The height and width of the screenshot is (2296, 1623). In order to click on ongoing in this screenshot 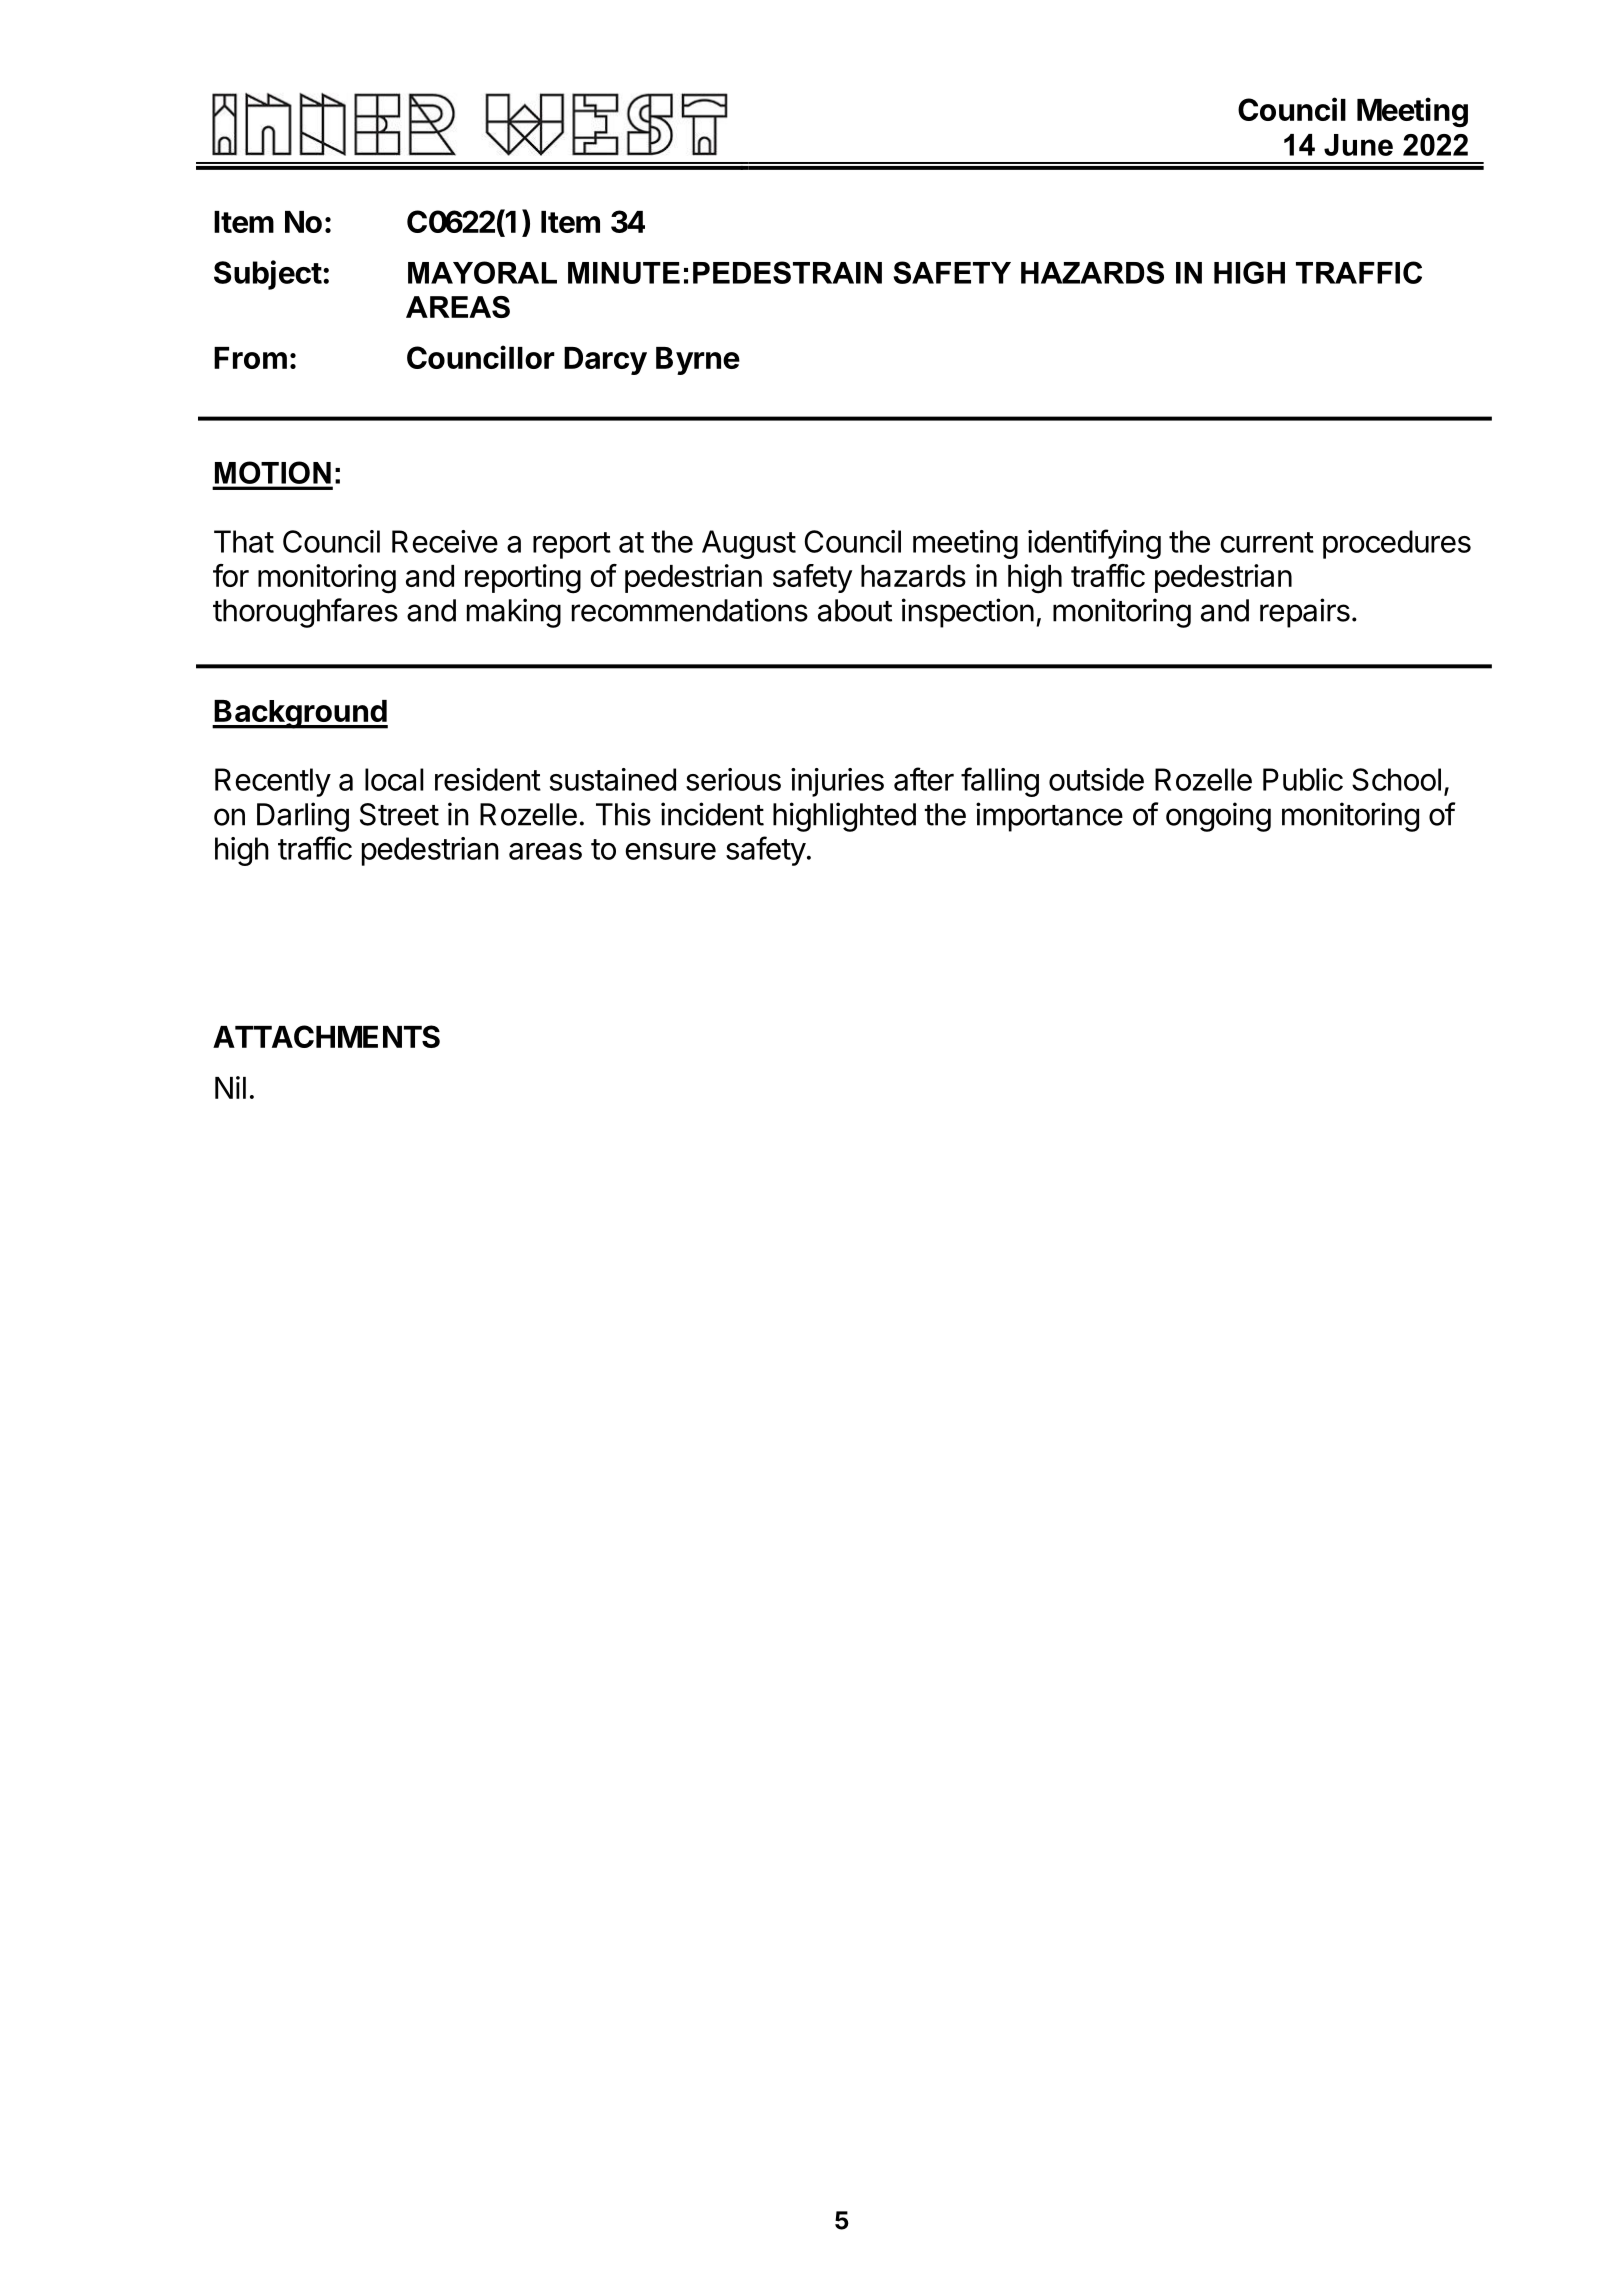, I will do `click(1218, 817)`.
